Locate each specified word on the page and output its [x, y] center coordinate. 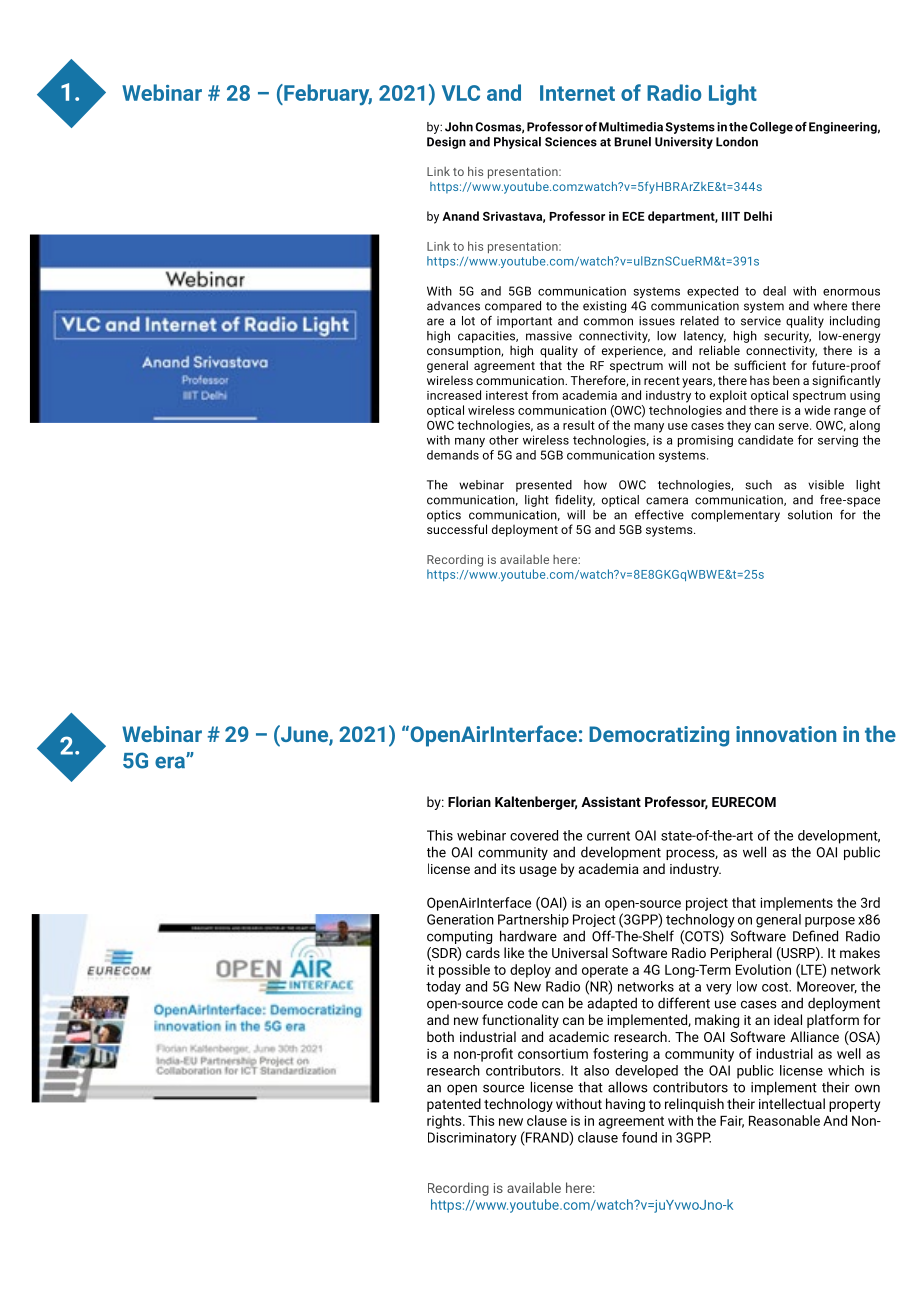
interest [507, 395]
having [625, 1105]
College [771, 128]
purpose [830, 922]
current [608, 836]
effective [659, 515]
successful [457, 529]
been [786, 380]
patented [454, 1105]
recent [662, 381]
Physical [517, 143]
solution [810, 515]
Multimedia [631, 127]
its [508, 869]
